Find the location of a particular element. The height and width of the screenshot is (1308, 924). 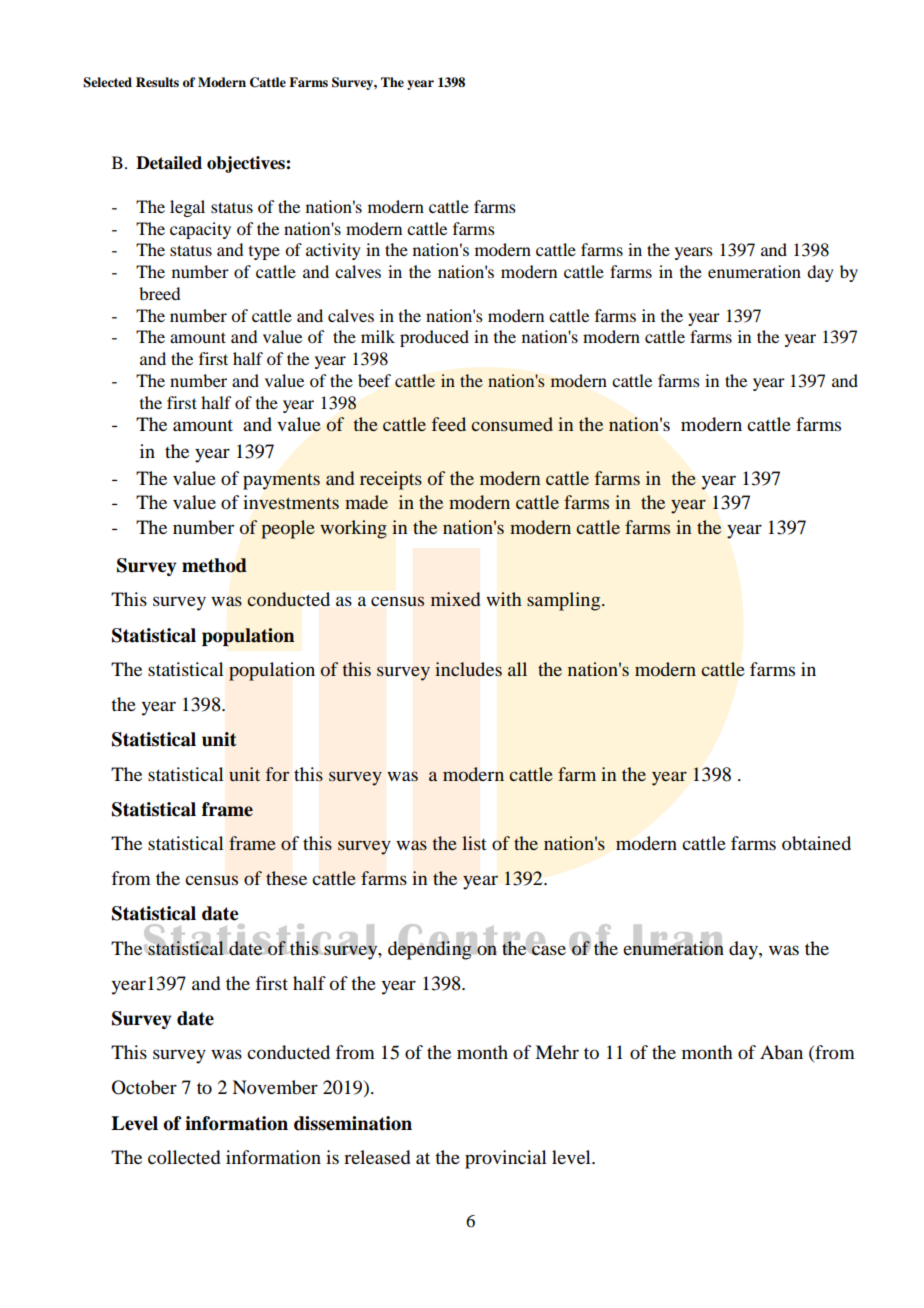

payments is located at coordinates (281, 482).
